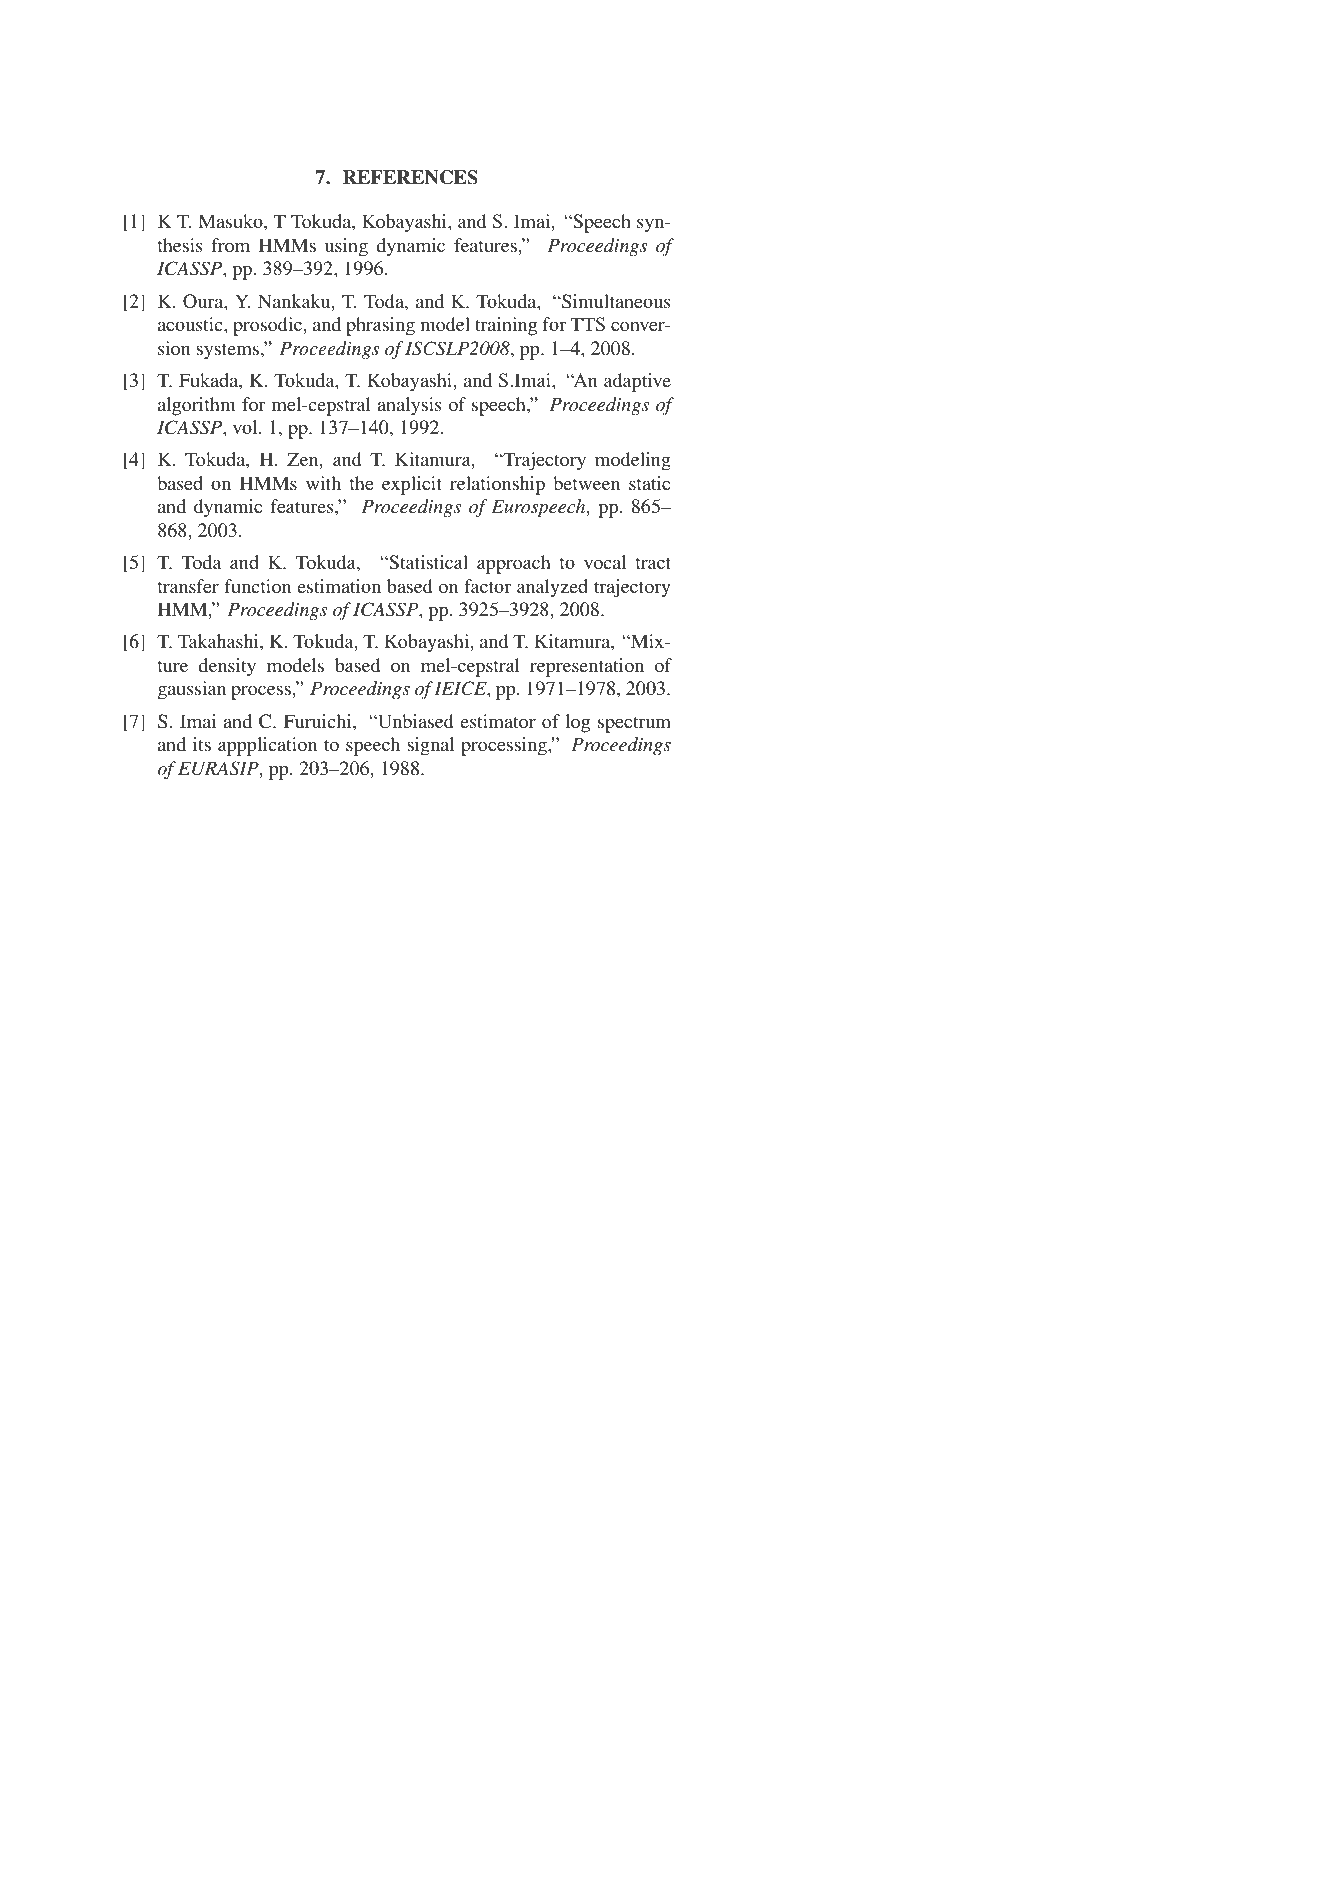 The height and width of the image is (1896, 1340). What do you see at coordinates (577, 723) in the image?
I see `log` at bounding box center [577, 723].
